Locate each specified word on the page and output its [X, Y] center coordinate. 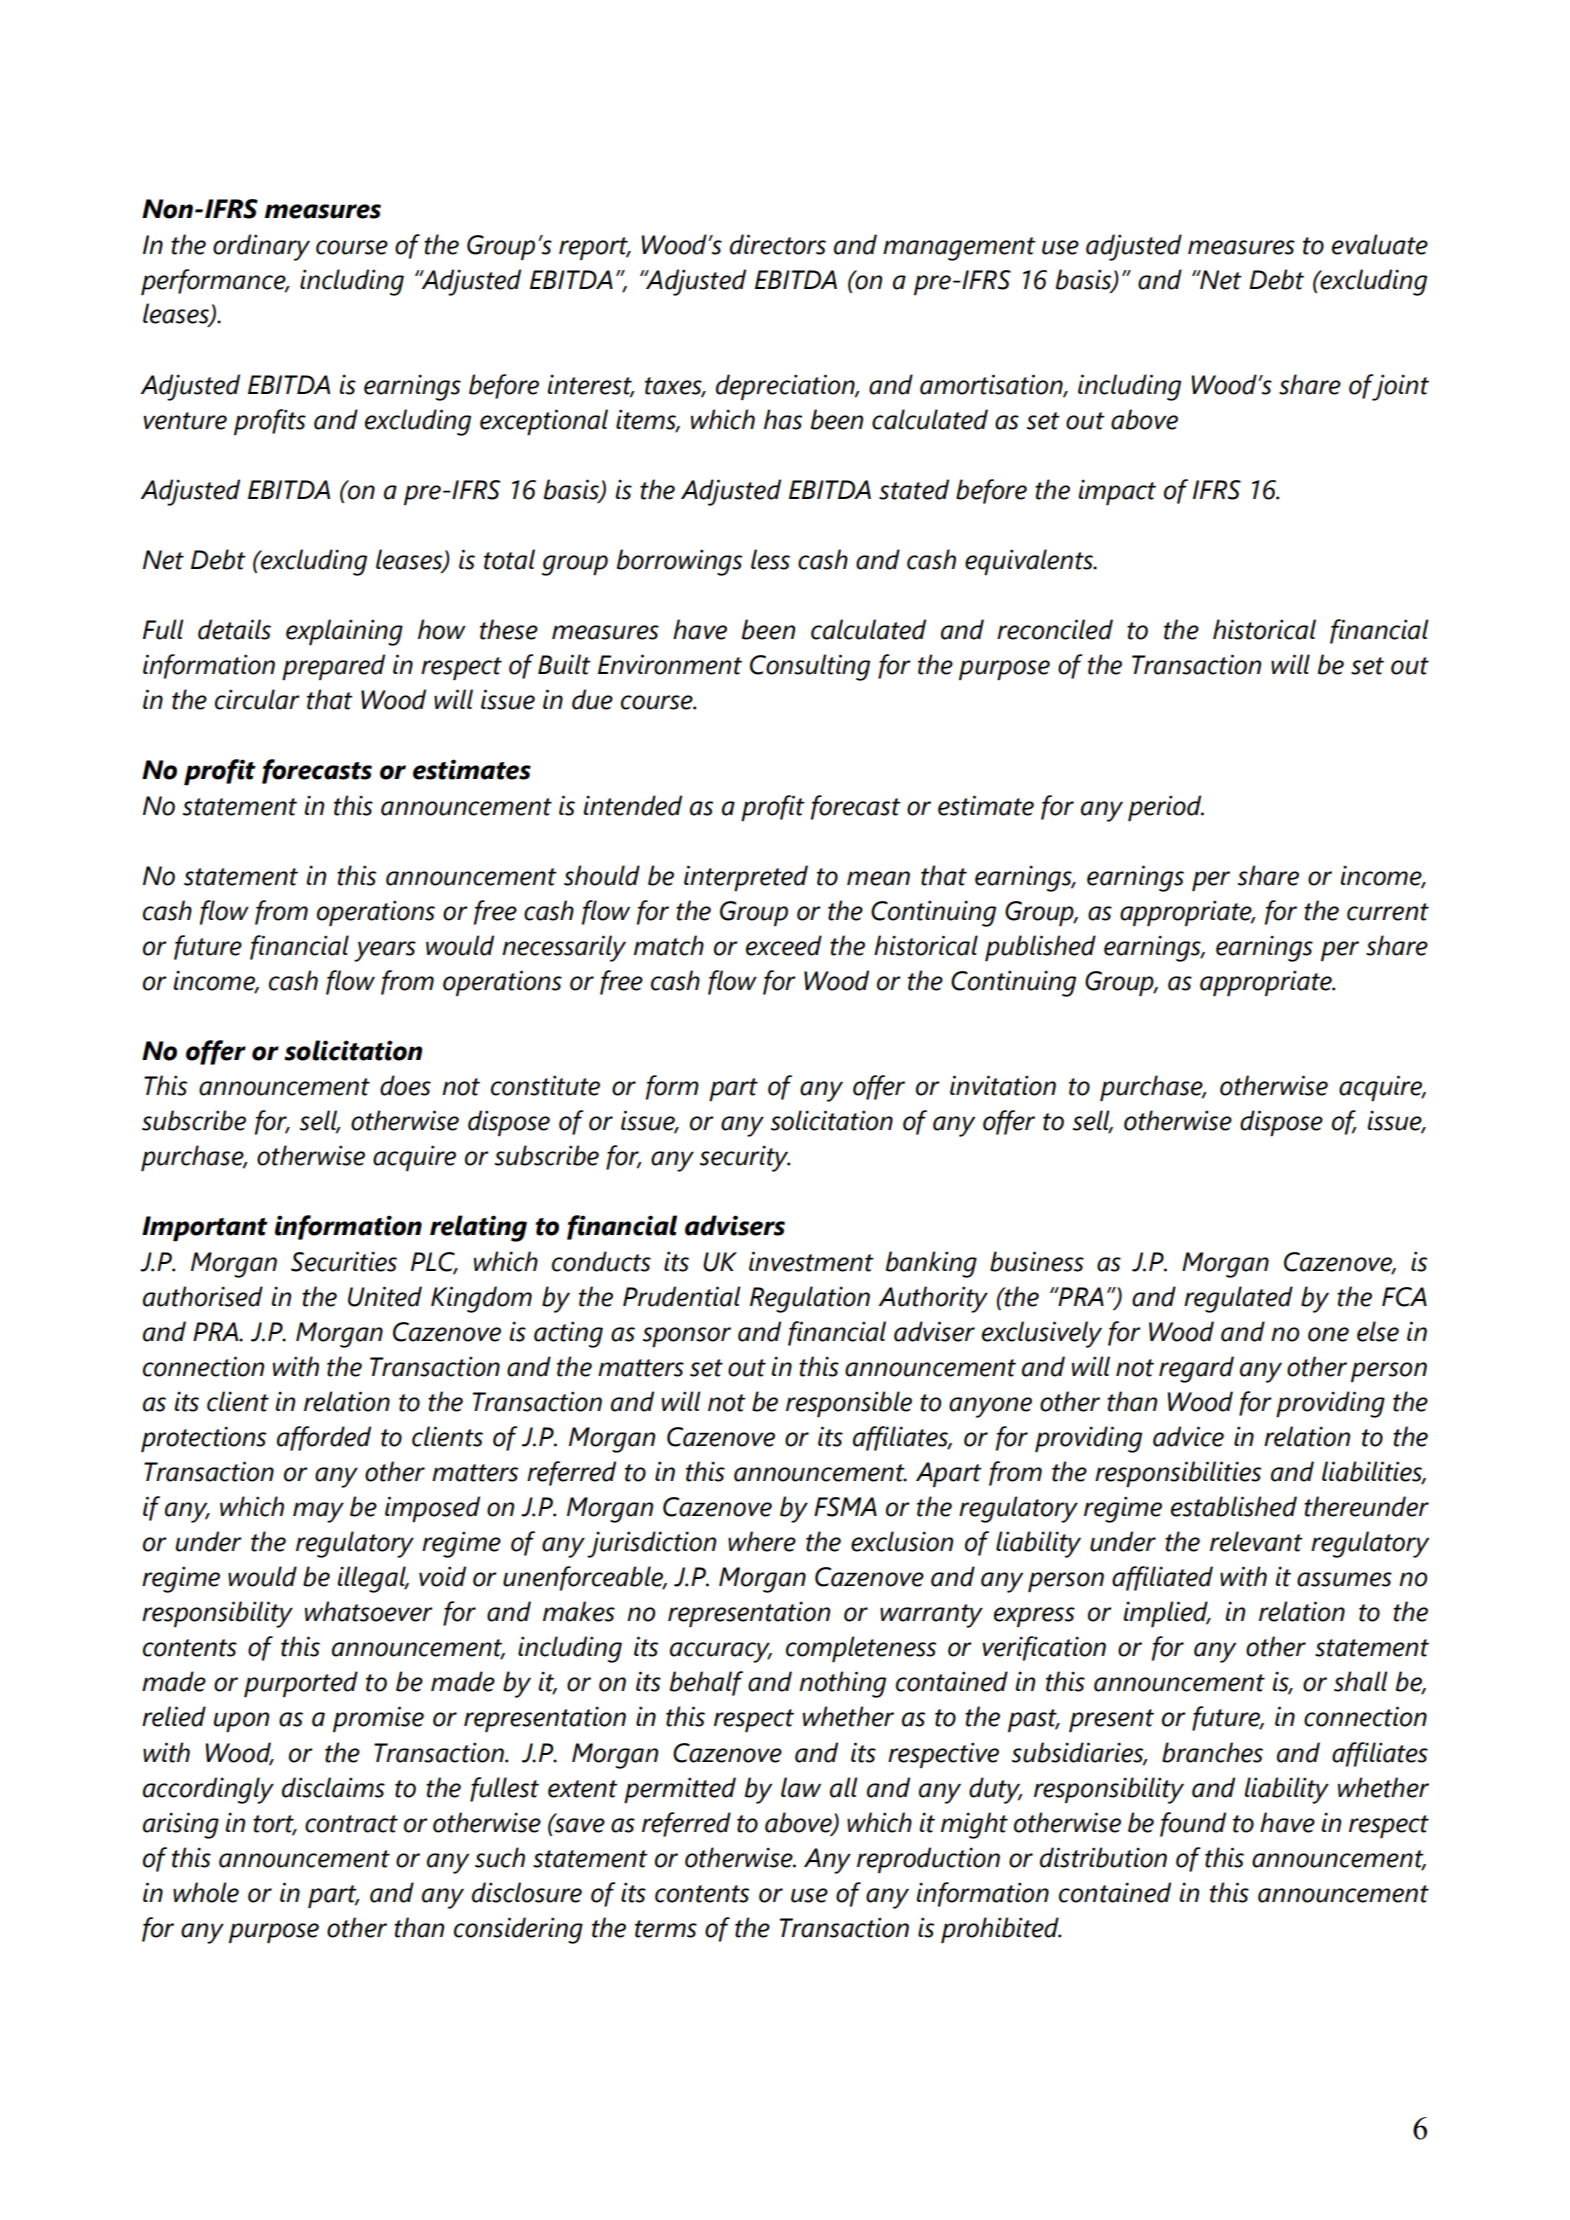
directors [778, 244]
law [801, 1787]
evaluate [1380, 244]
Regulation [810, 1299]
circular [257, 699]
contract [351, 1824]
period [1166, 808]
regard [1196, 1369]
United [385, 1296]
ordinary [261, 247]
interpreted [746, 878]
